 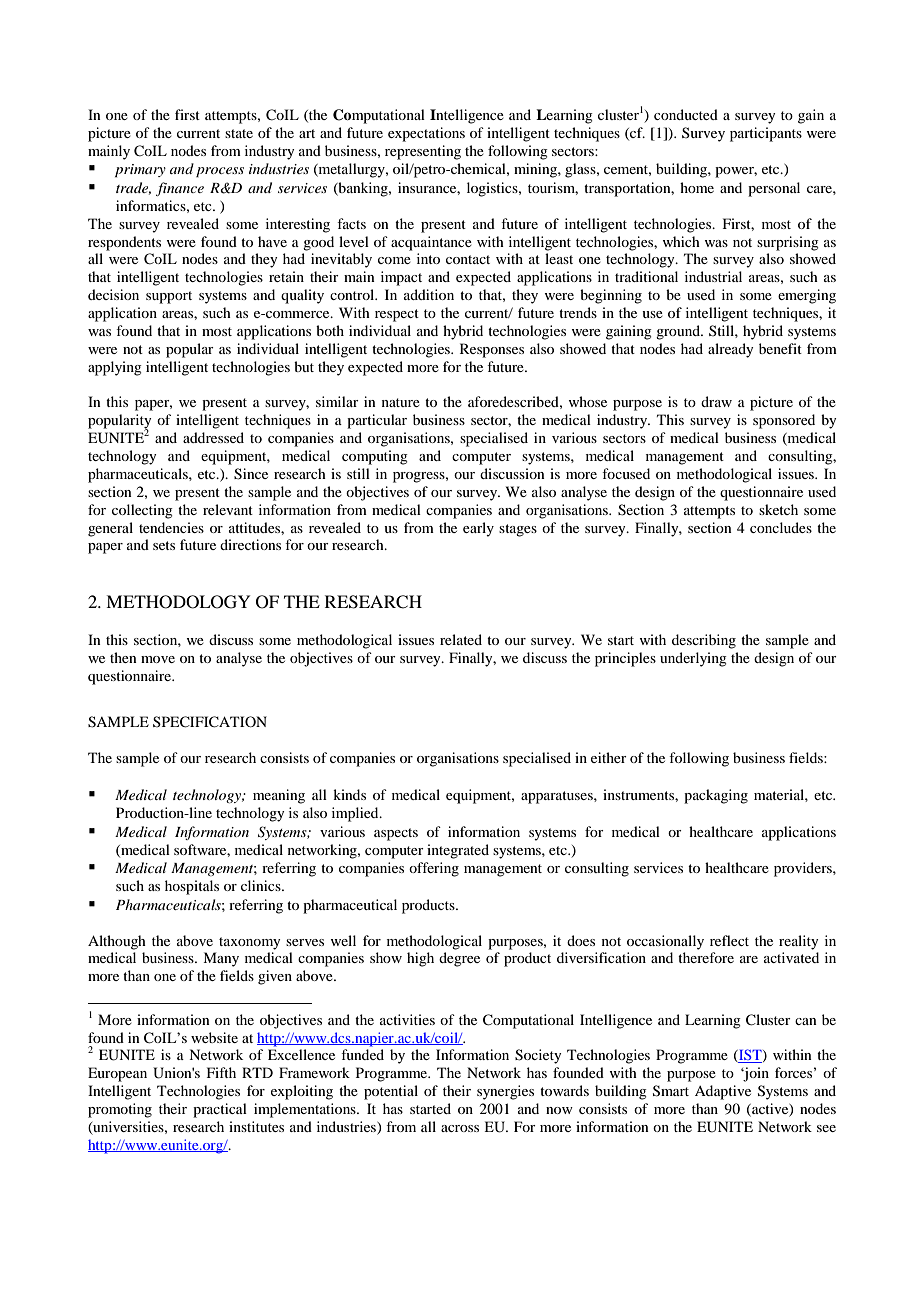 What do you see at coordinates (178, 602) in the image?
I see `METHODOLOGY` at bounding box center [178, 602].
